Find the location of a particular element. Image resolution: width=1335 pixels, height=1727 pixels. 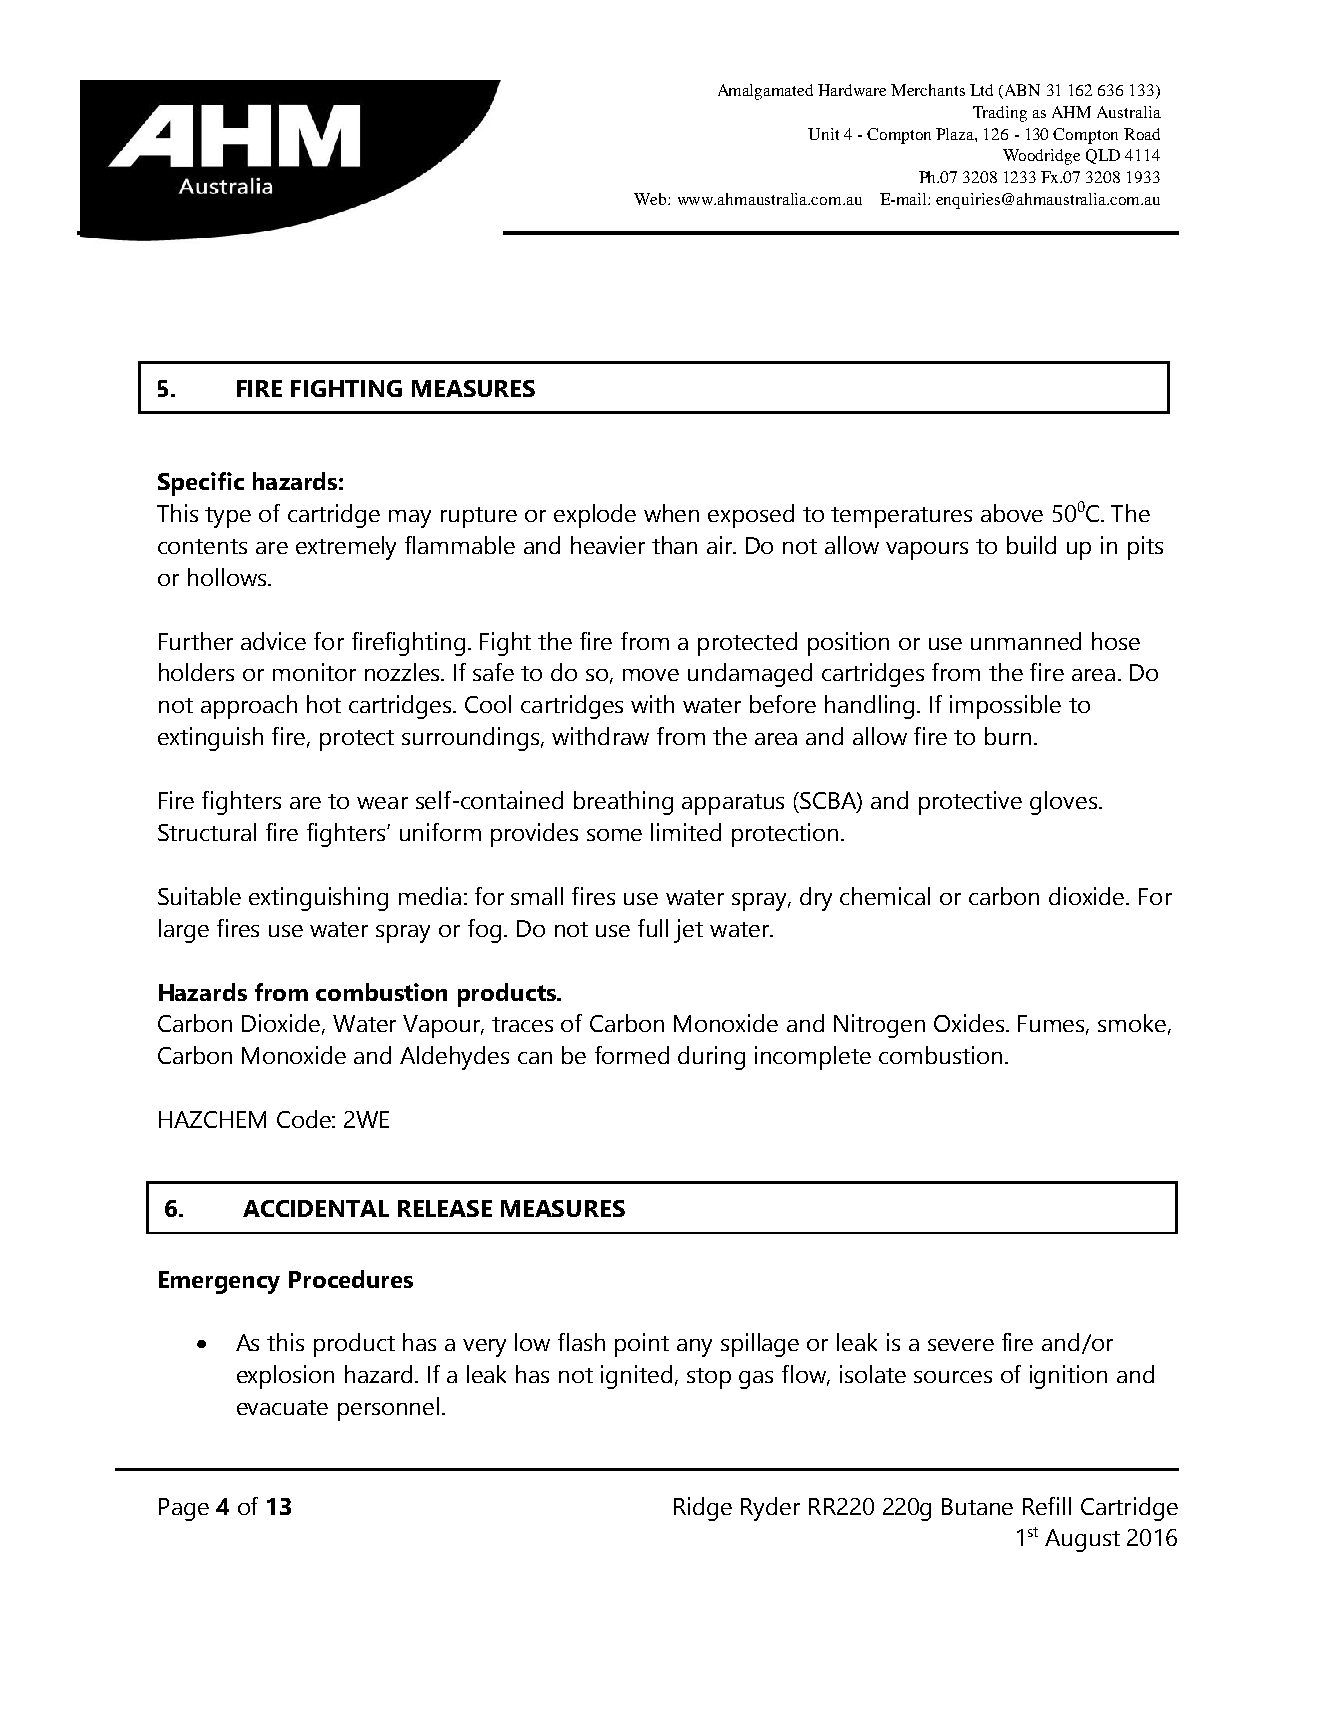

extremely is located at coordinates (346, 548).
